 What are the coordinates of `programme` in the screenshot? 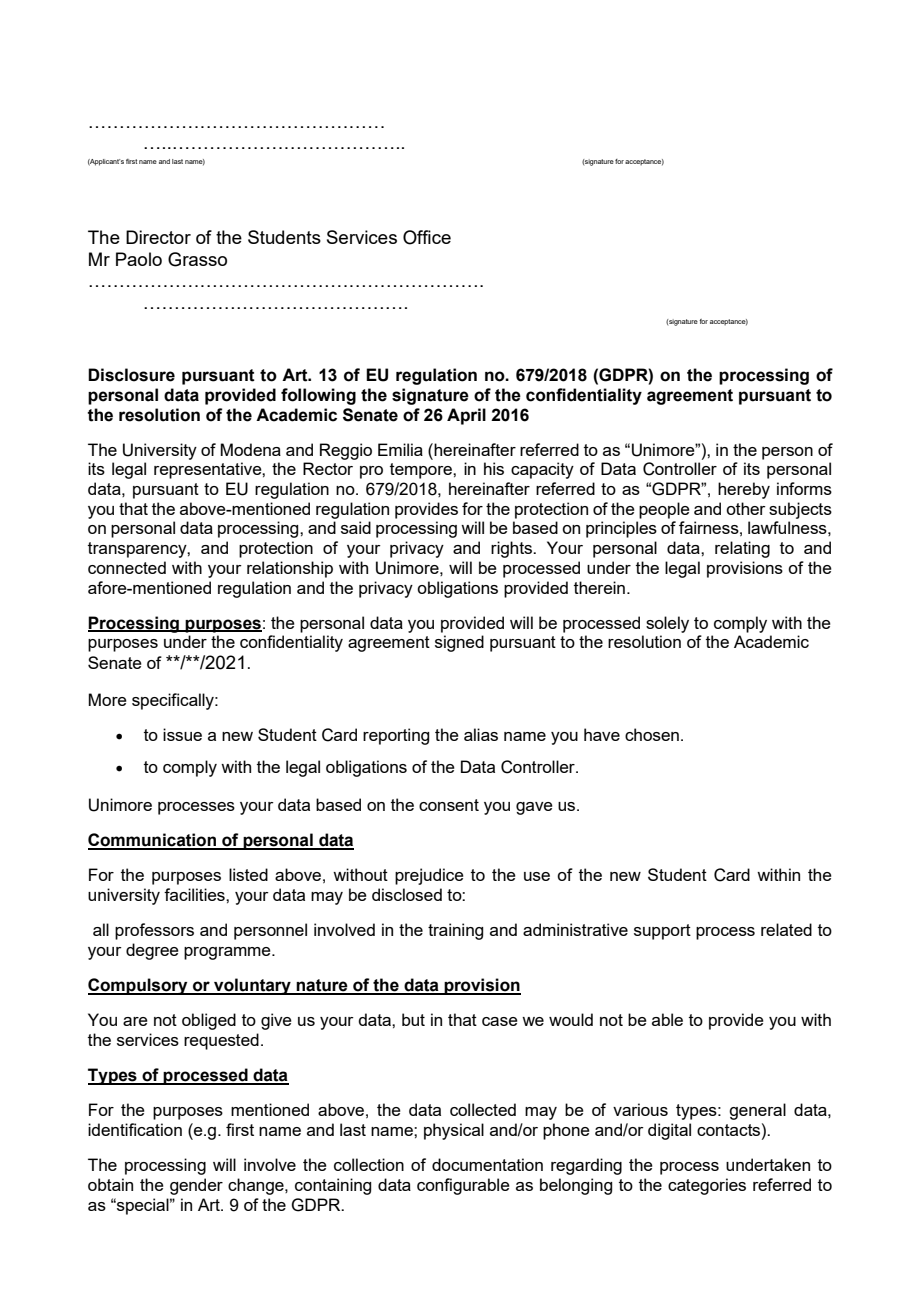 It's located at (228, 953).
